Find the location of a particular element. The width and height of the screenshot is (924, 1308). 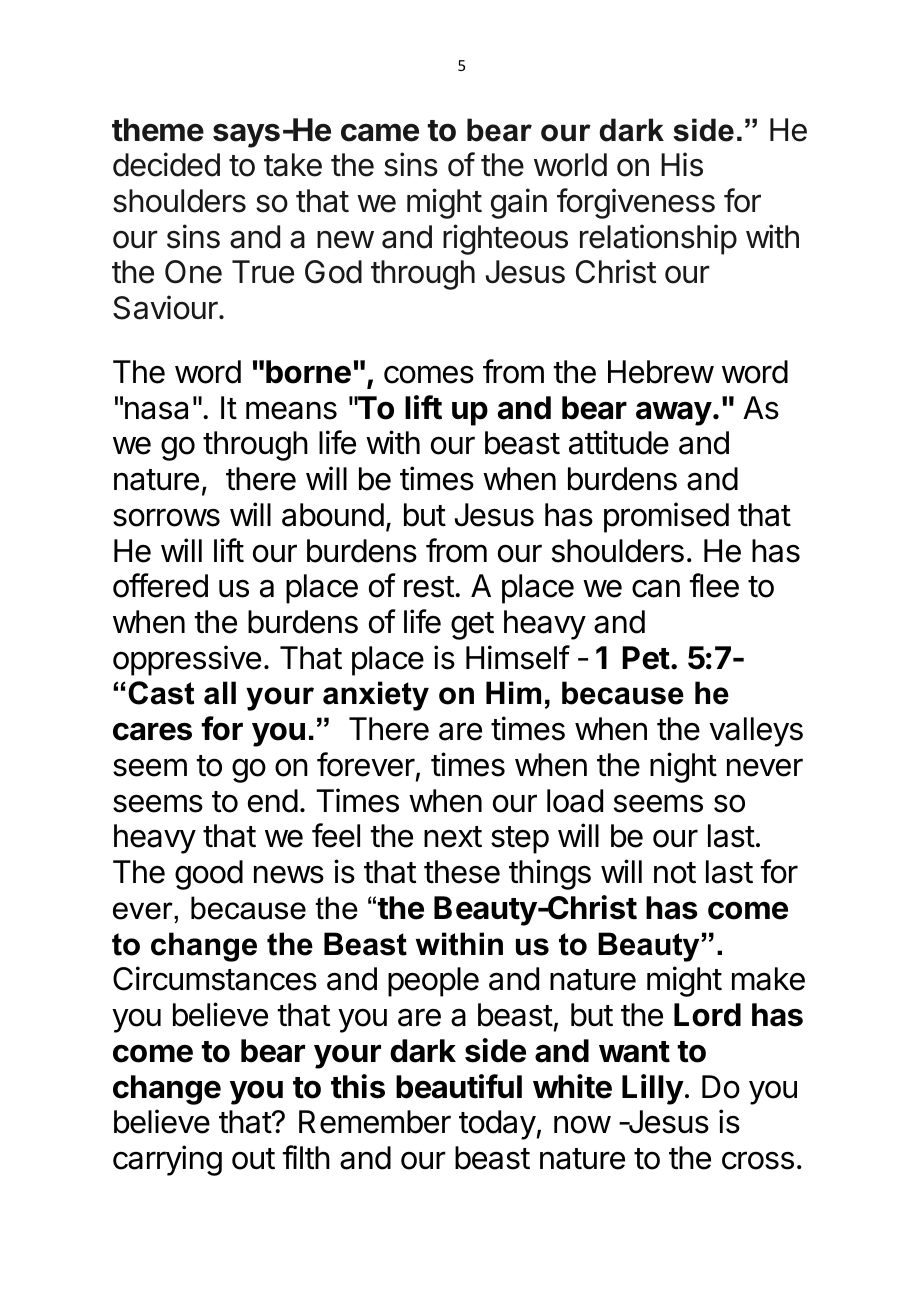

decided is located at coordinates (166, 164).
